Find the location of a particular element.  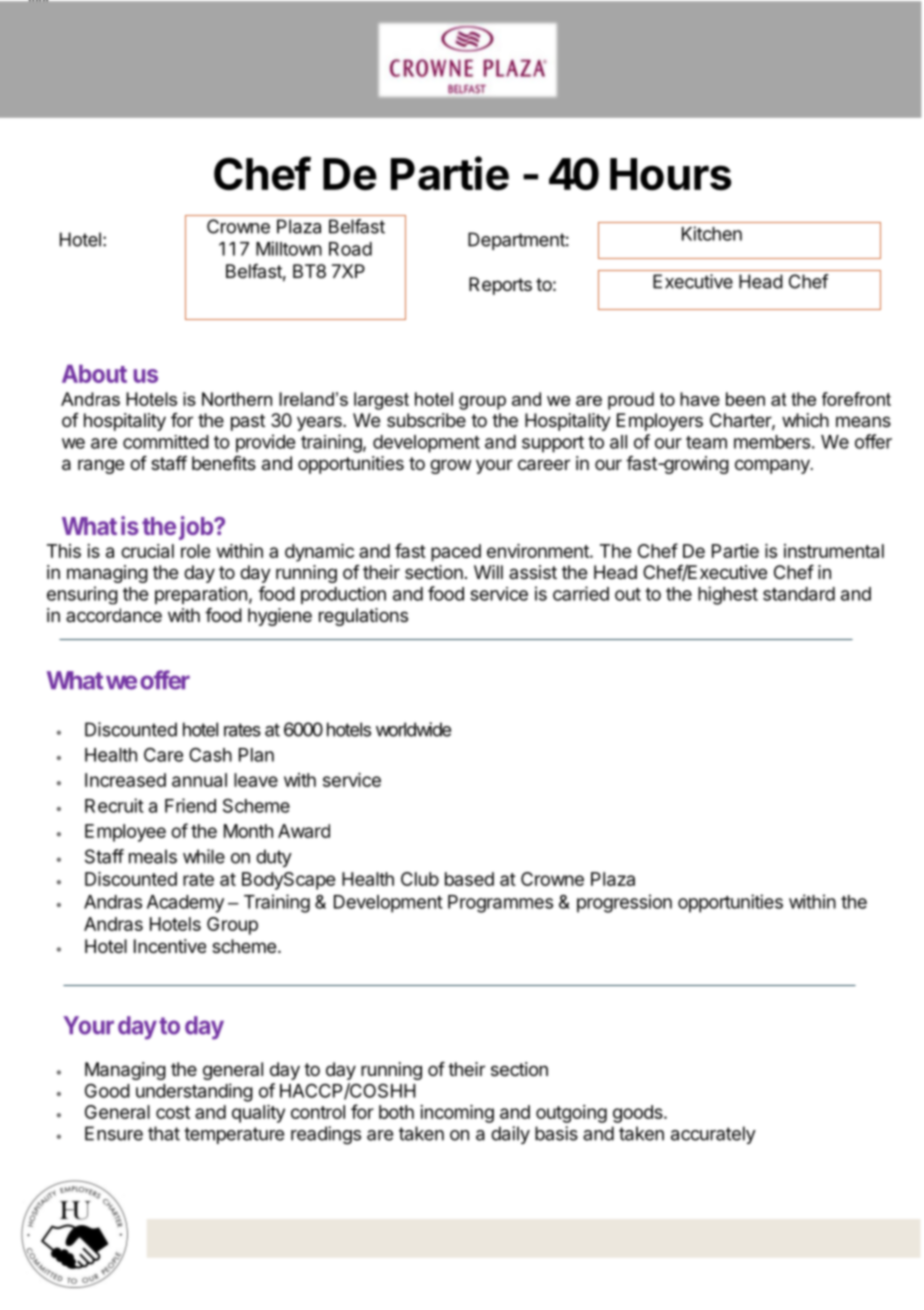

progression is located at coordinates (624, 903).
